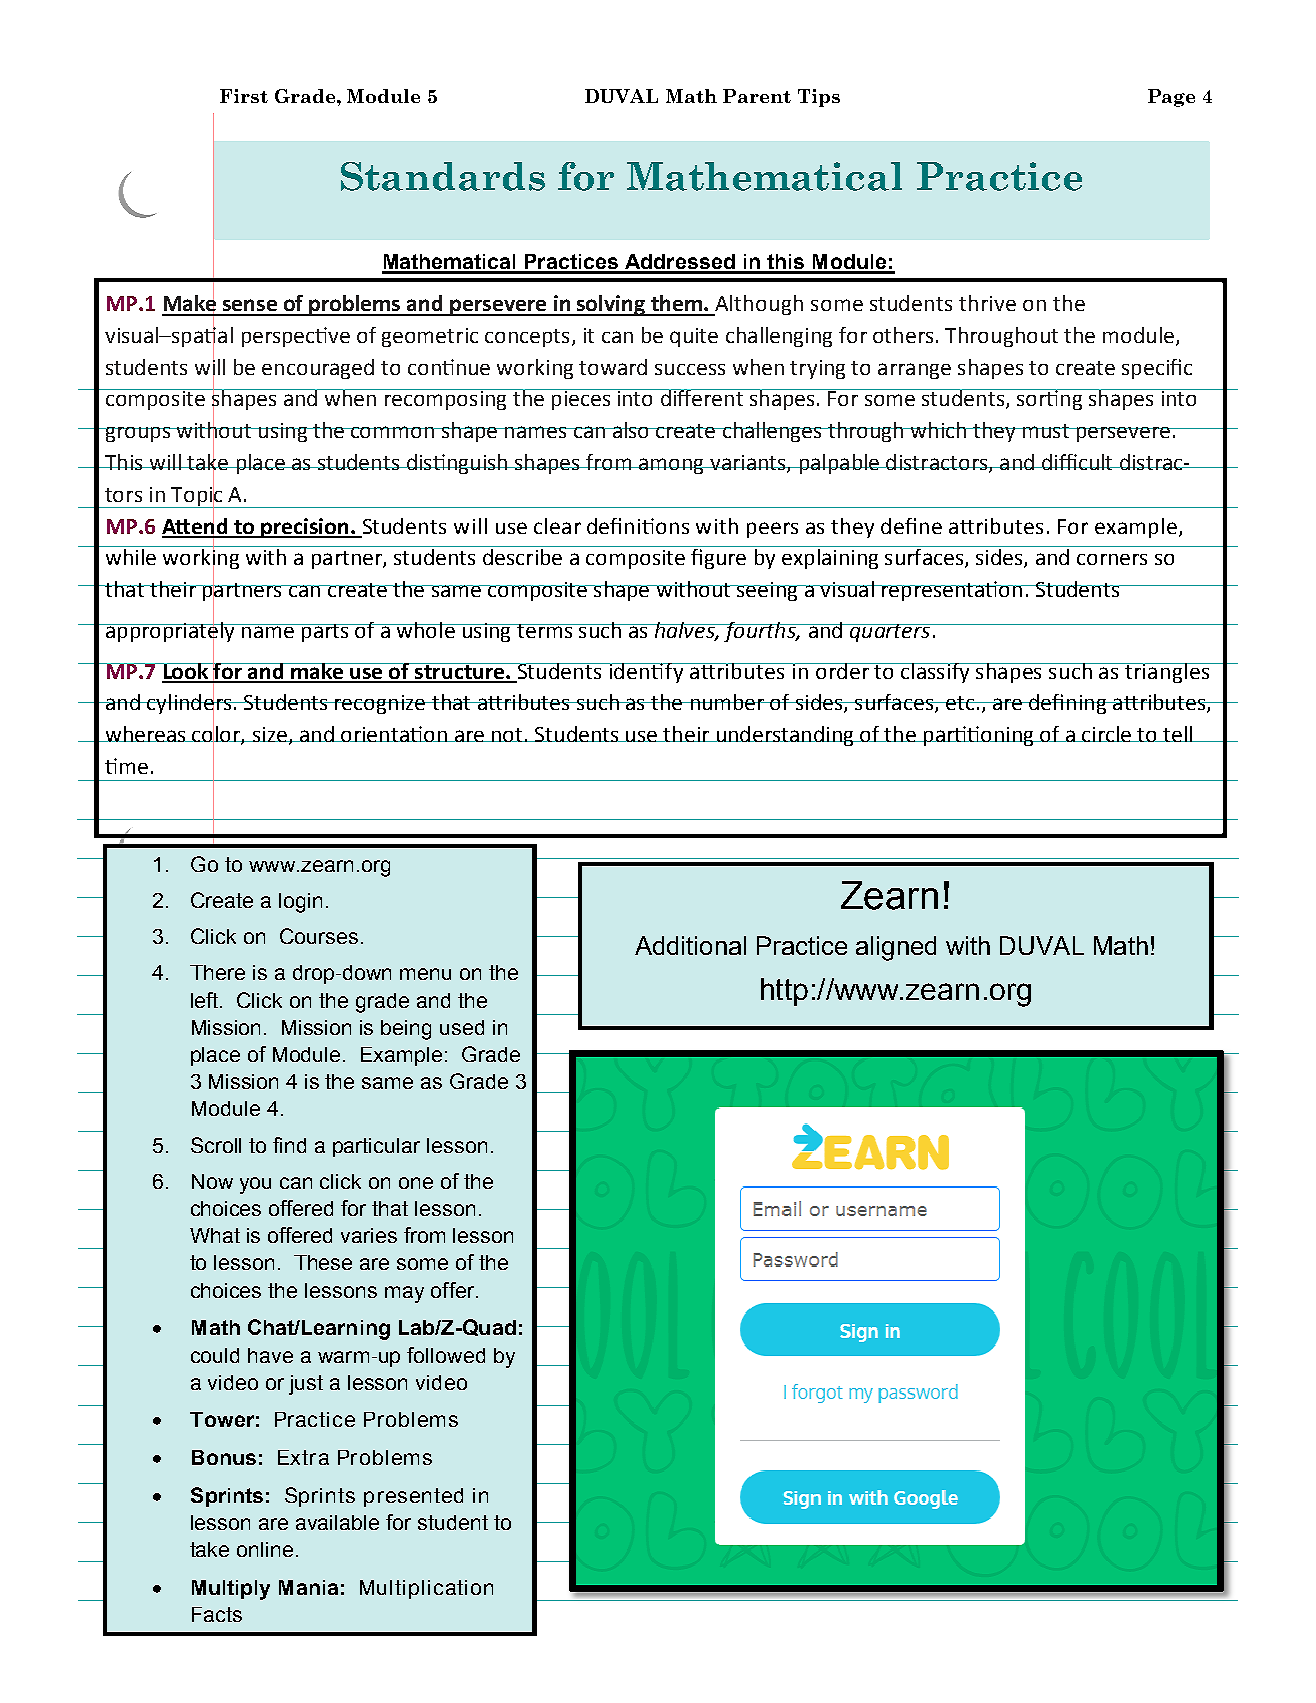  What do you see at coordinates (647, 673) in the screenshot?
I see `identify` at bounding box center [647, 673].
